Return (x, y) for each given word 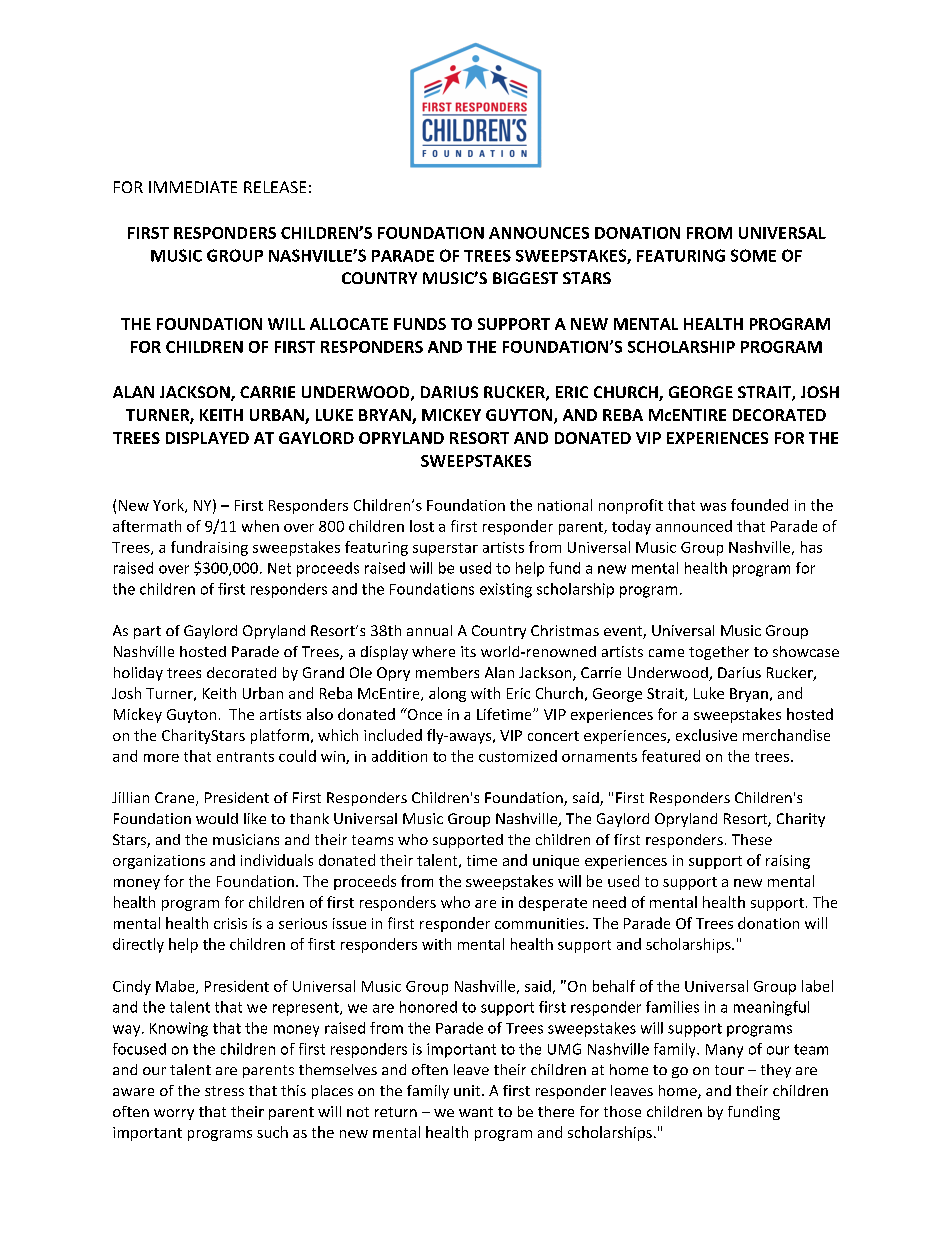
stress (224, 1091)
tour (729, 1070)
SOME (753, 255)
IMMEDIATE (193, 187)
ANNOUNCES (539, 233)
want (476, 1112)
